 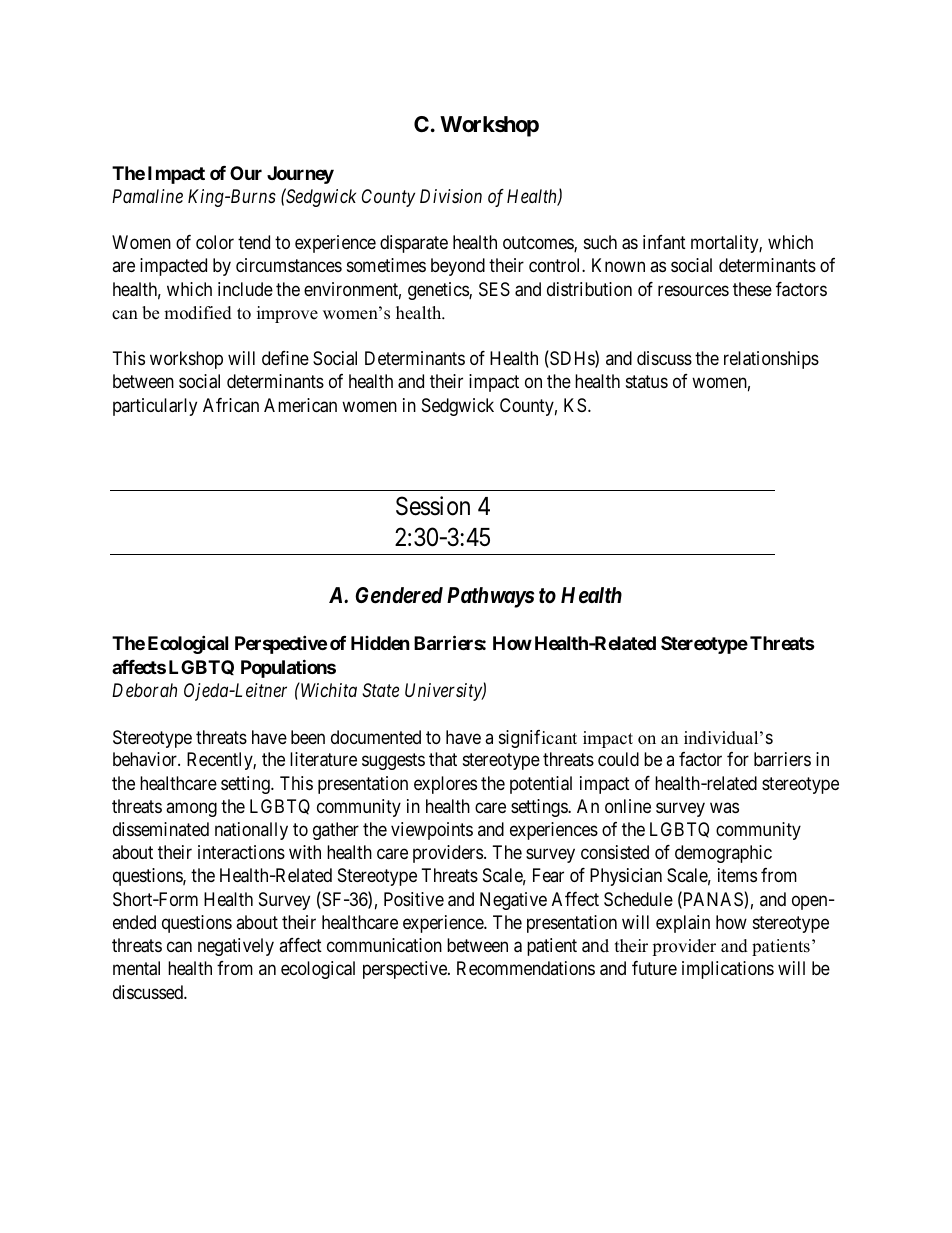 I want to click on mental, so click(x=136, y=968).
